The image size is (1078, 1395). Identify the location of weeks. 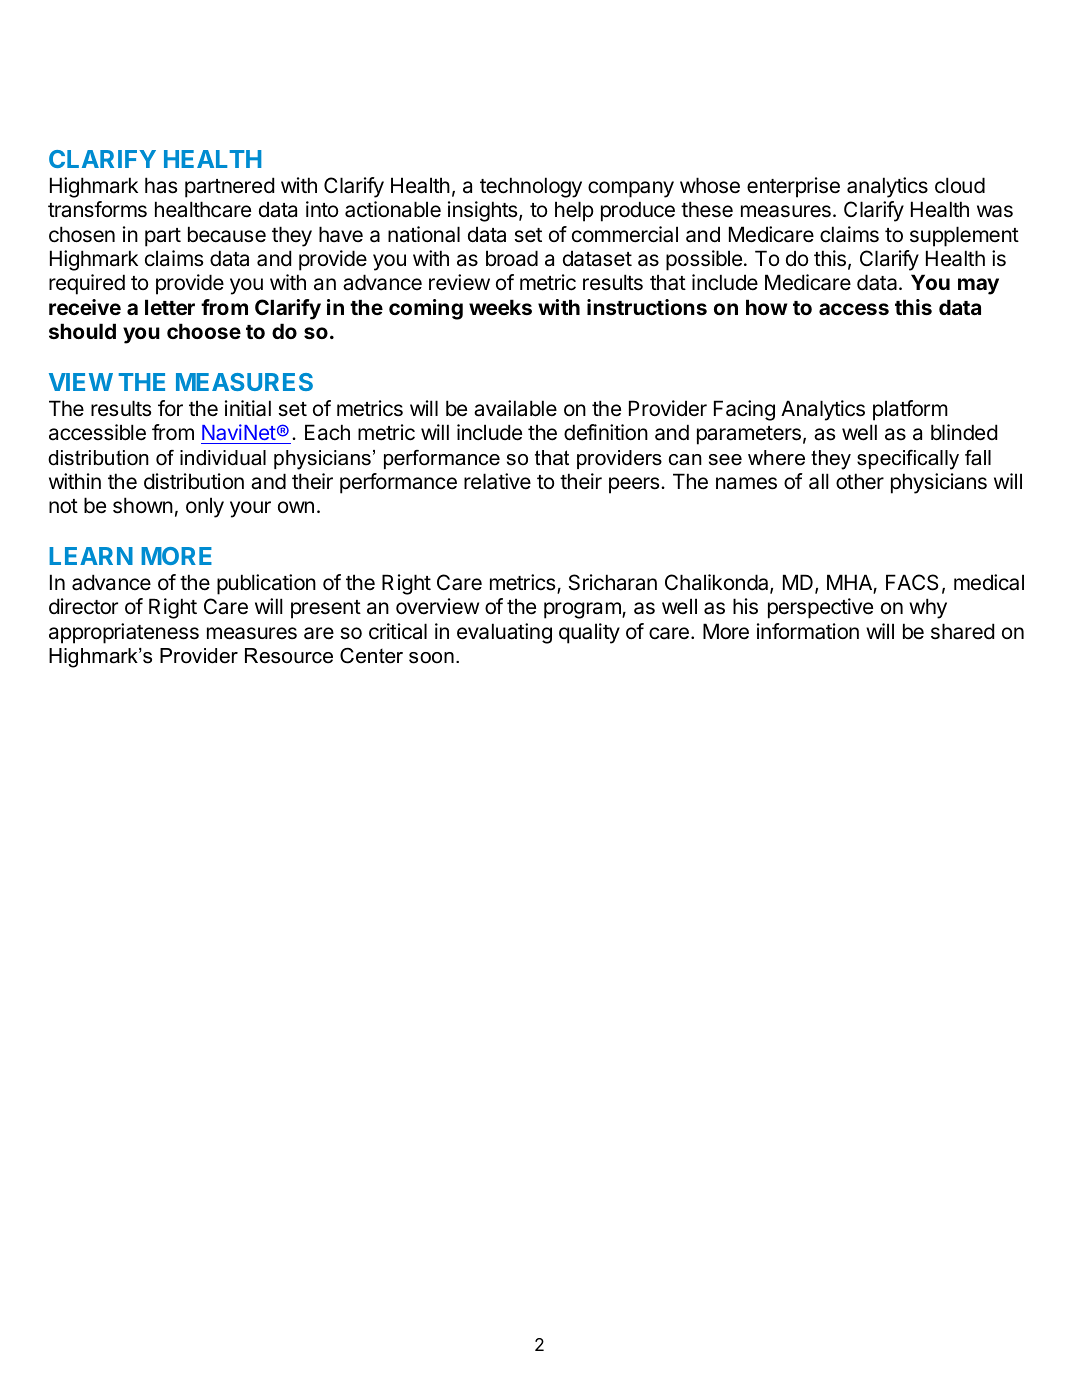
(500, 307).
